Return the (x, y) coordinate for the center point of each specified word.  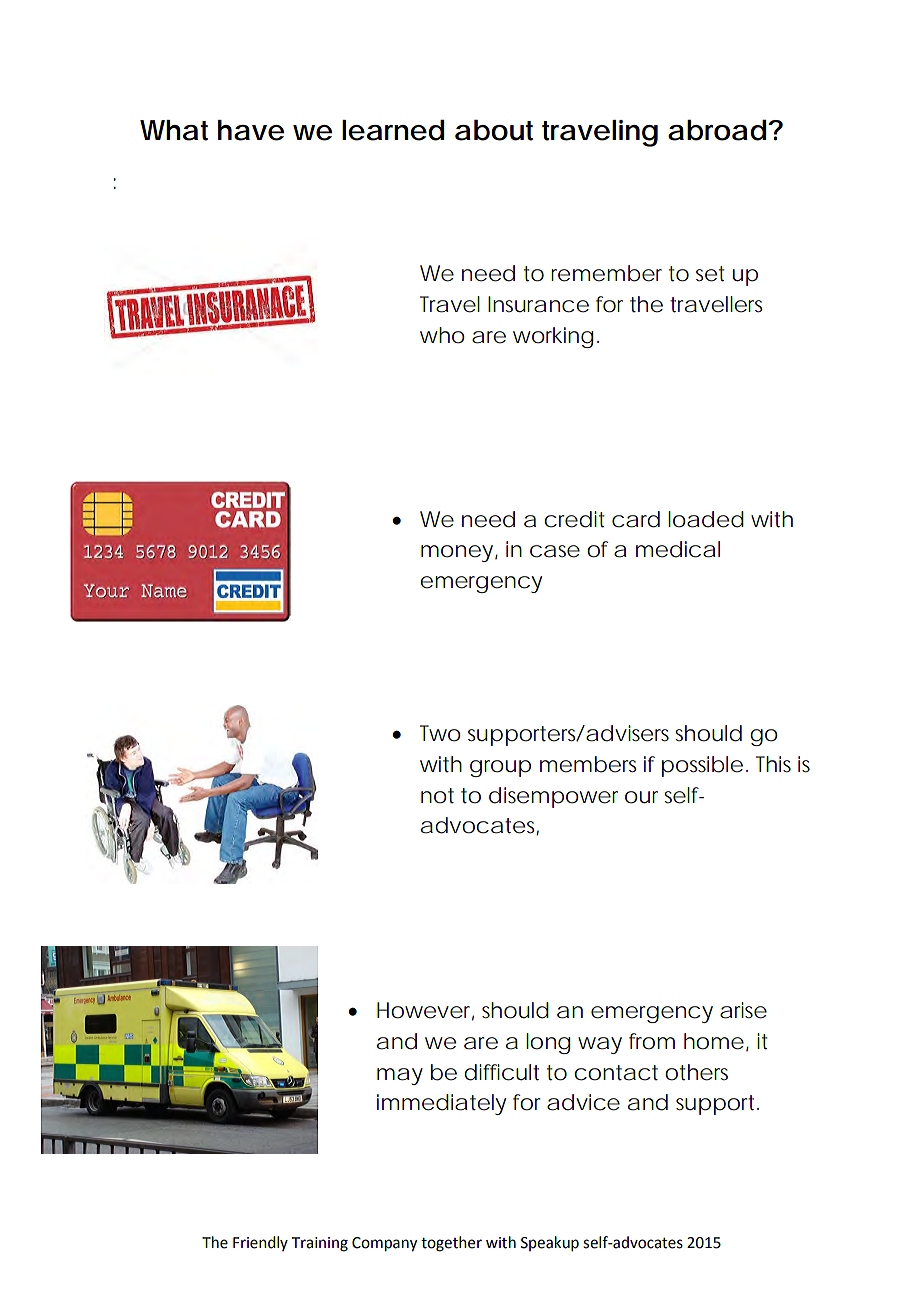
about (494, 130)
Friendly (260, 1243)
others (696, 1072)
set (710, 274)
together (451, 1244)
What (174, 130)
